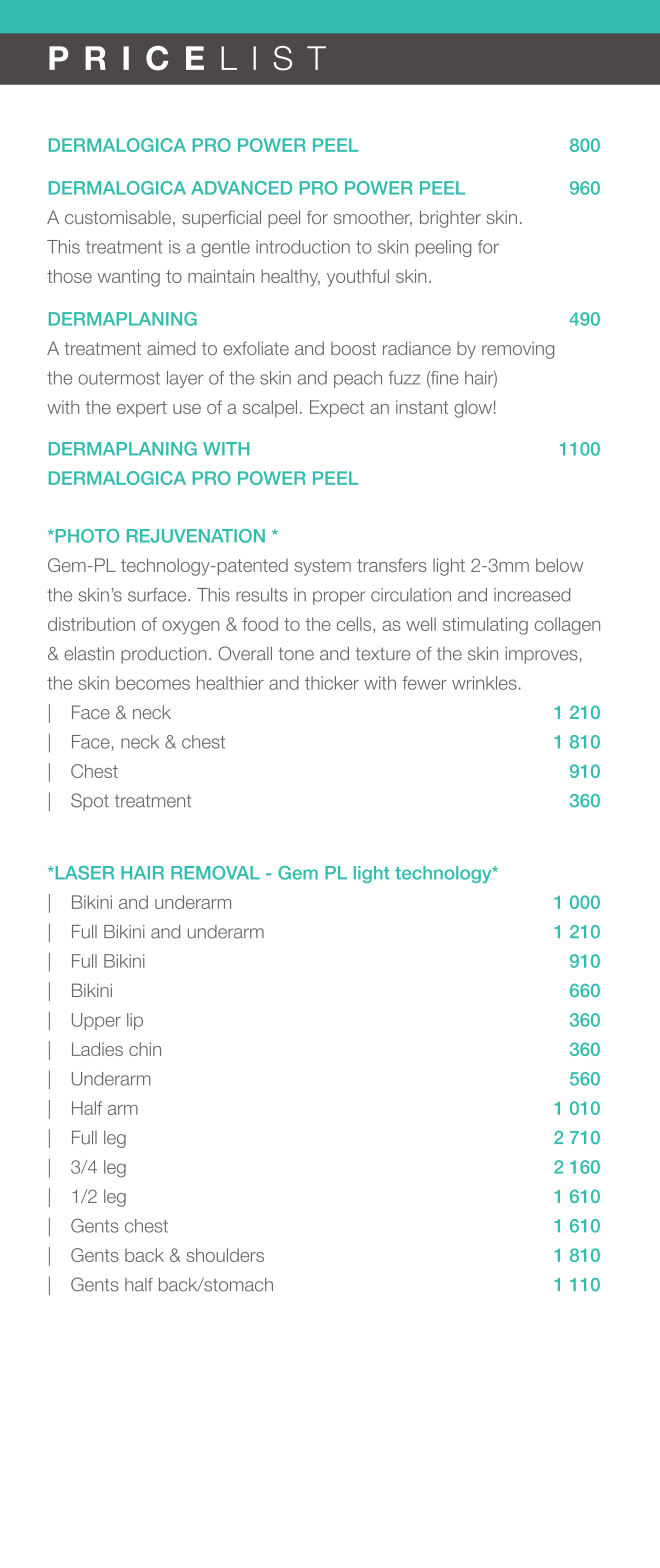  What do you see at coordinates (332, 683) in the screenshot?
I see `thicker` at bounding box center [332, 683].
